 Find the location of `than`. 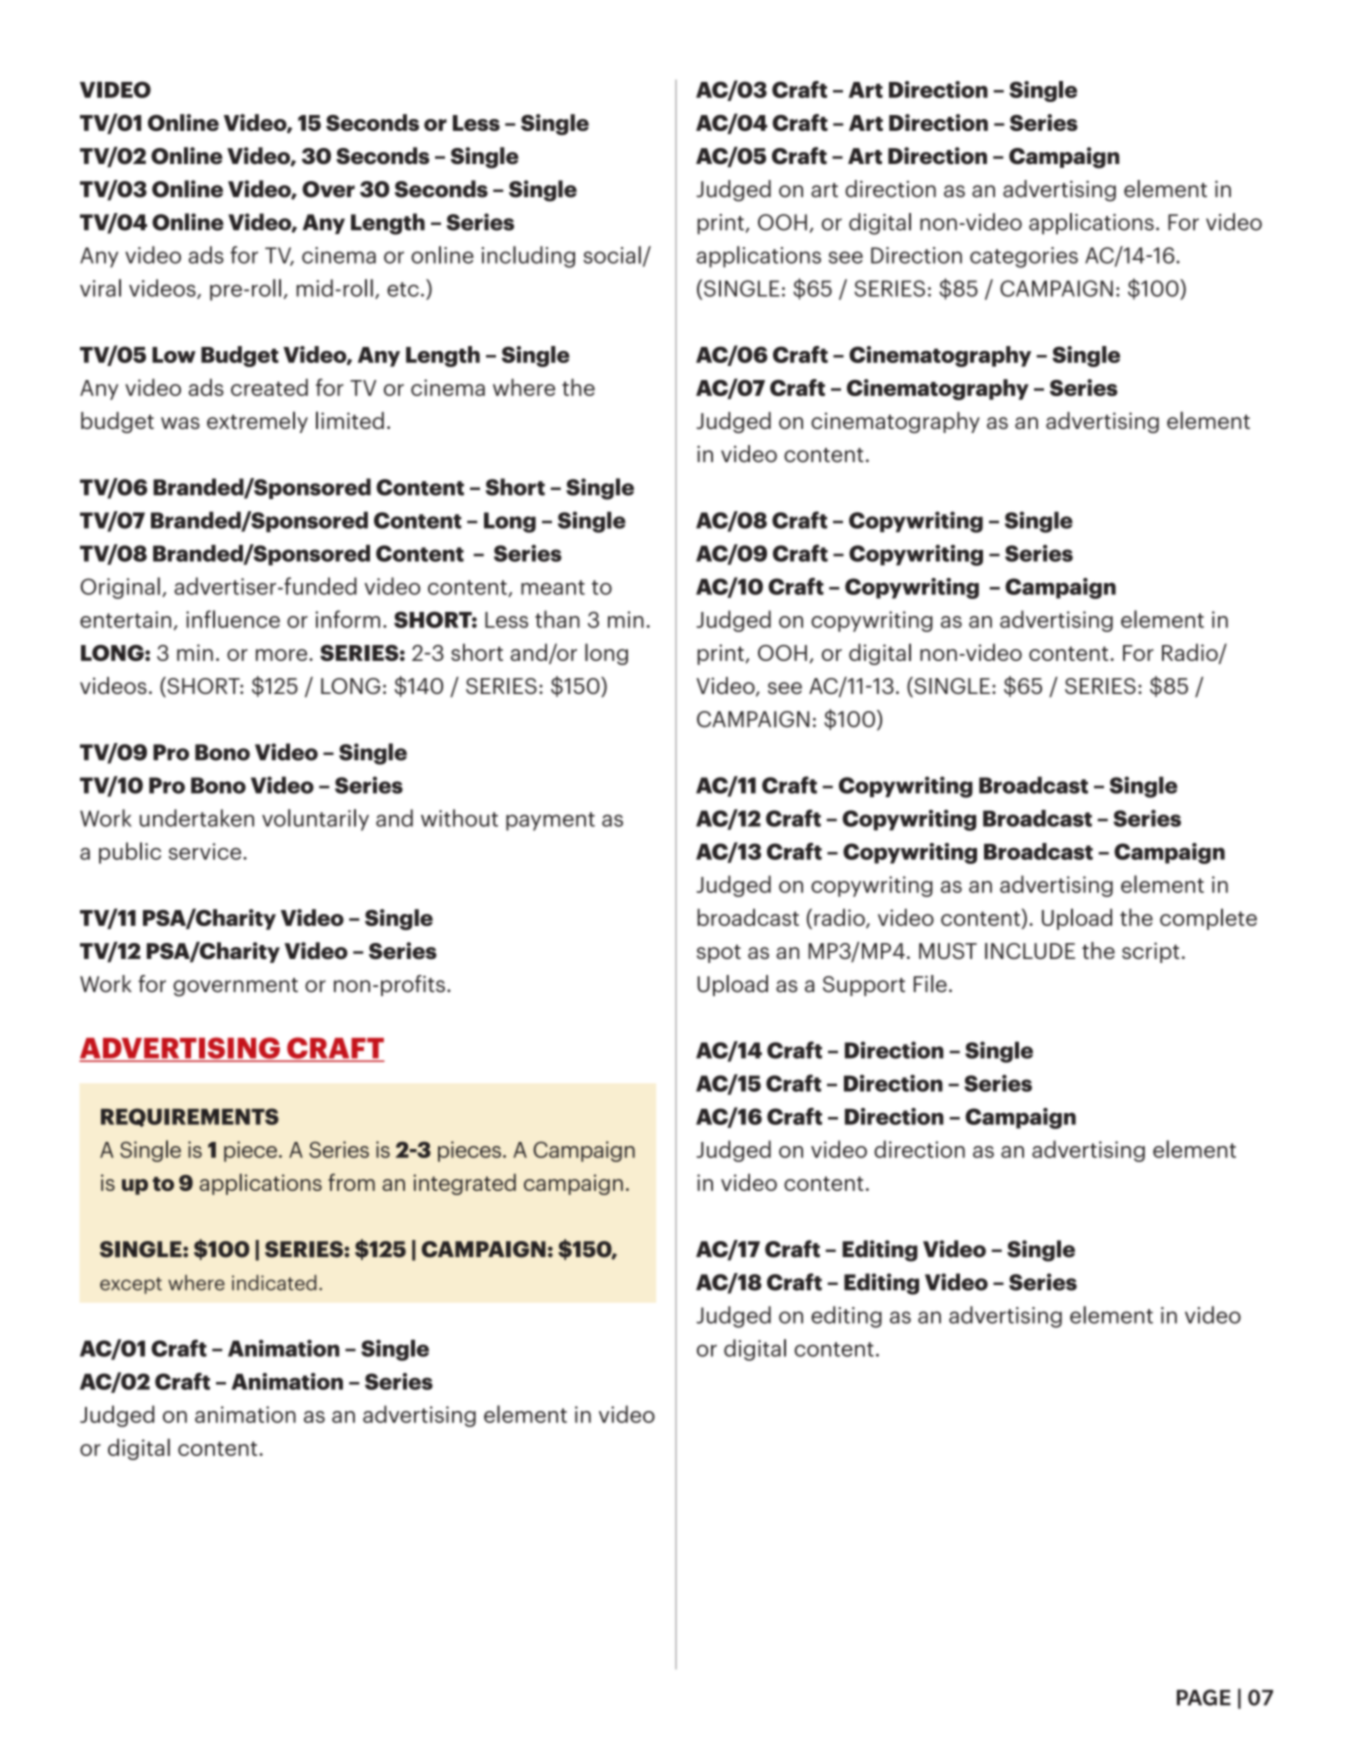

than is located at coordinates (557, 619).
